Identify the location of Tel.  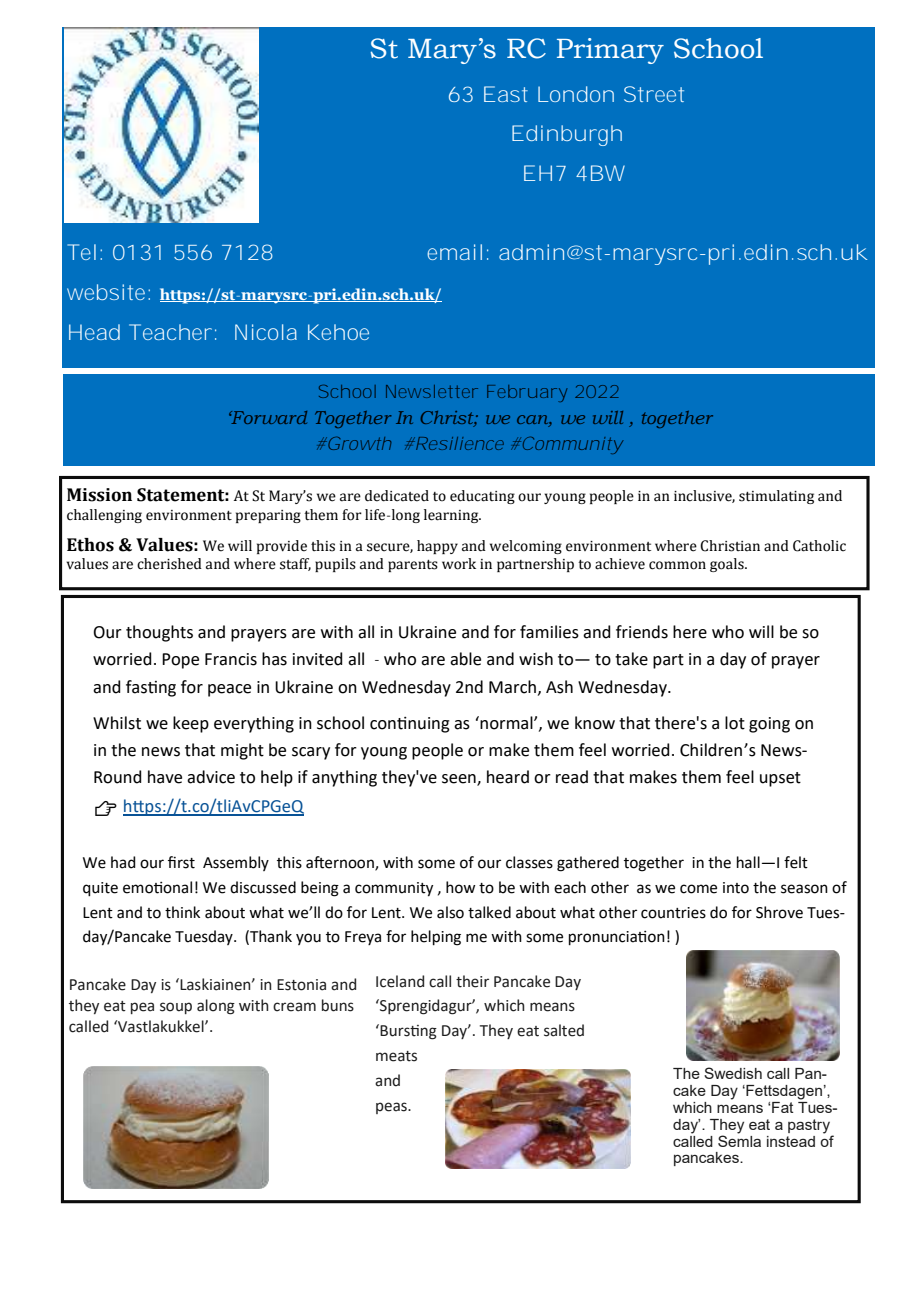
(81, 252).
